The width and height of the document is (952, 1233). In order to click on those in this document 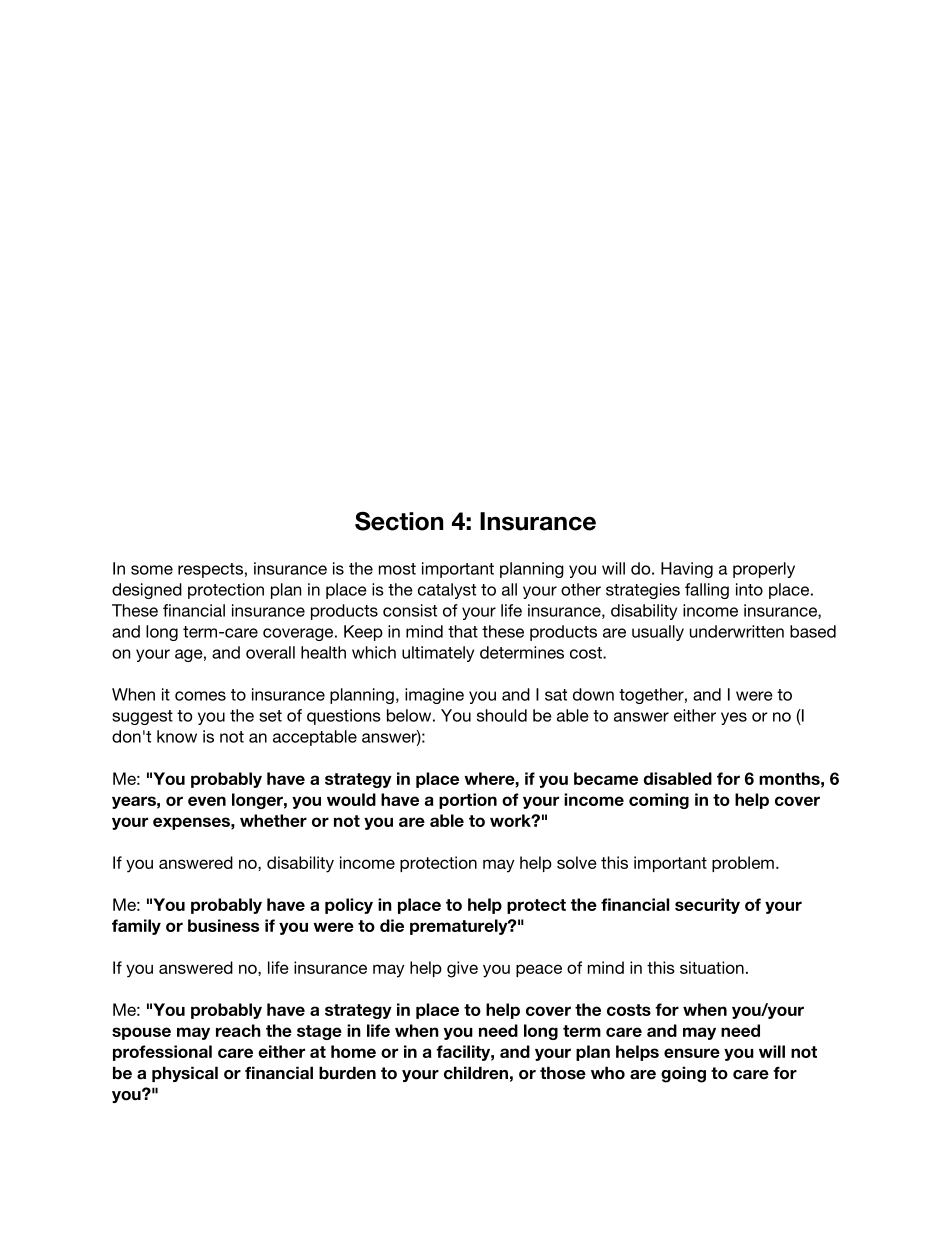, I will do `click(563, 1073)`.
